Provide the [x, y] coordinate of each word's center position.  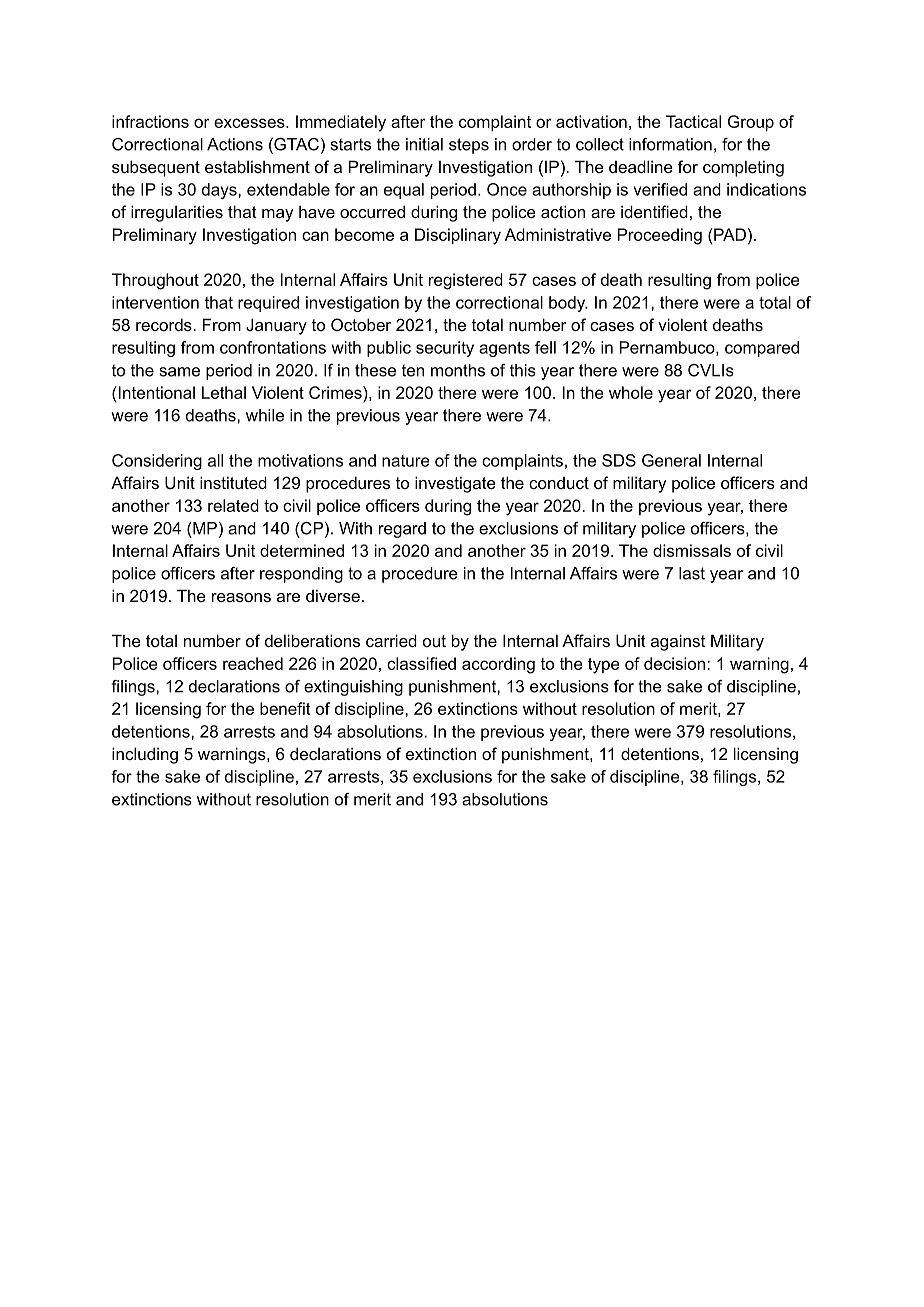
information [670, 144]
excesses [250, 123]
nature [406, 461]
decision [676, 663]
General [671, 460]
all [215, 460]
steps [469, 146]
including [145, 755]
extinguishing [353, 688]
